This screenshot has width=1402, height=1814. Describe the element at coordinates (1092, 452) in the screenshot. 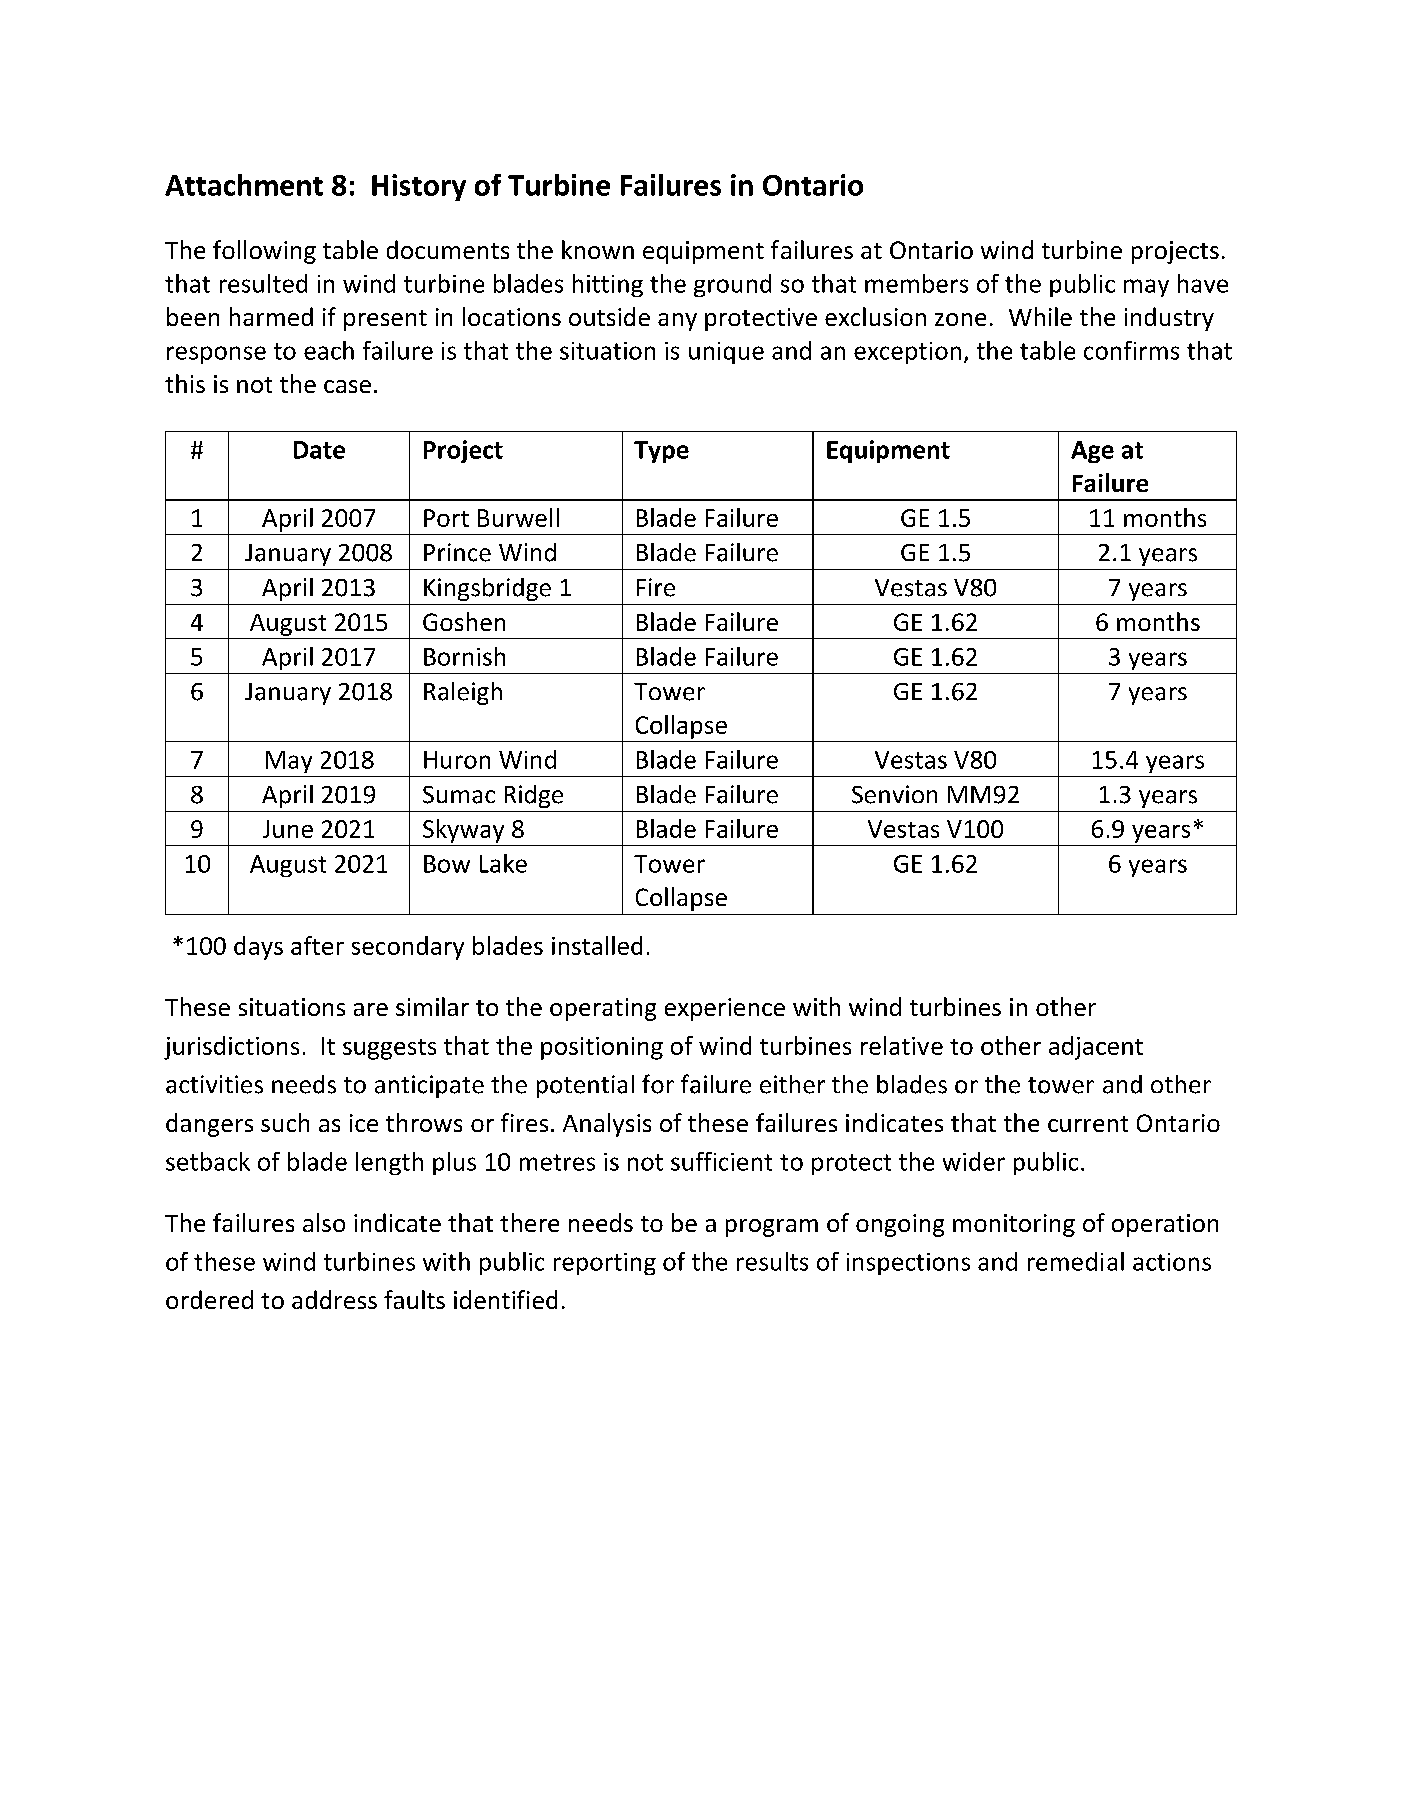

I see `Age` at that location.
